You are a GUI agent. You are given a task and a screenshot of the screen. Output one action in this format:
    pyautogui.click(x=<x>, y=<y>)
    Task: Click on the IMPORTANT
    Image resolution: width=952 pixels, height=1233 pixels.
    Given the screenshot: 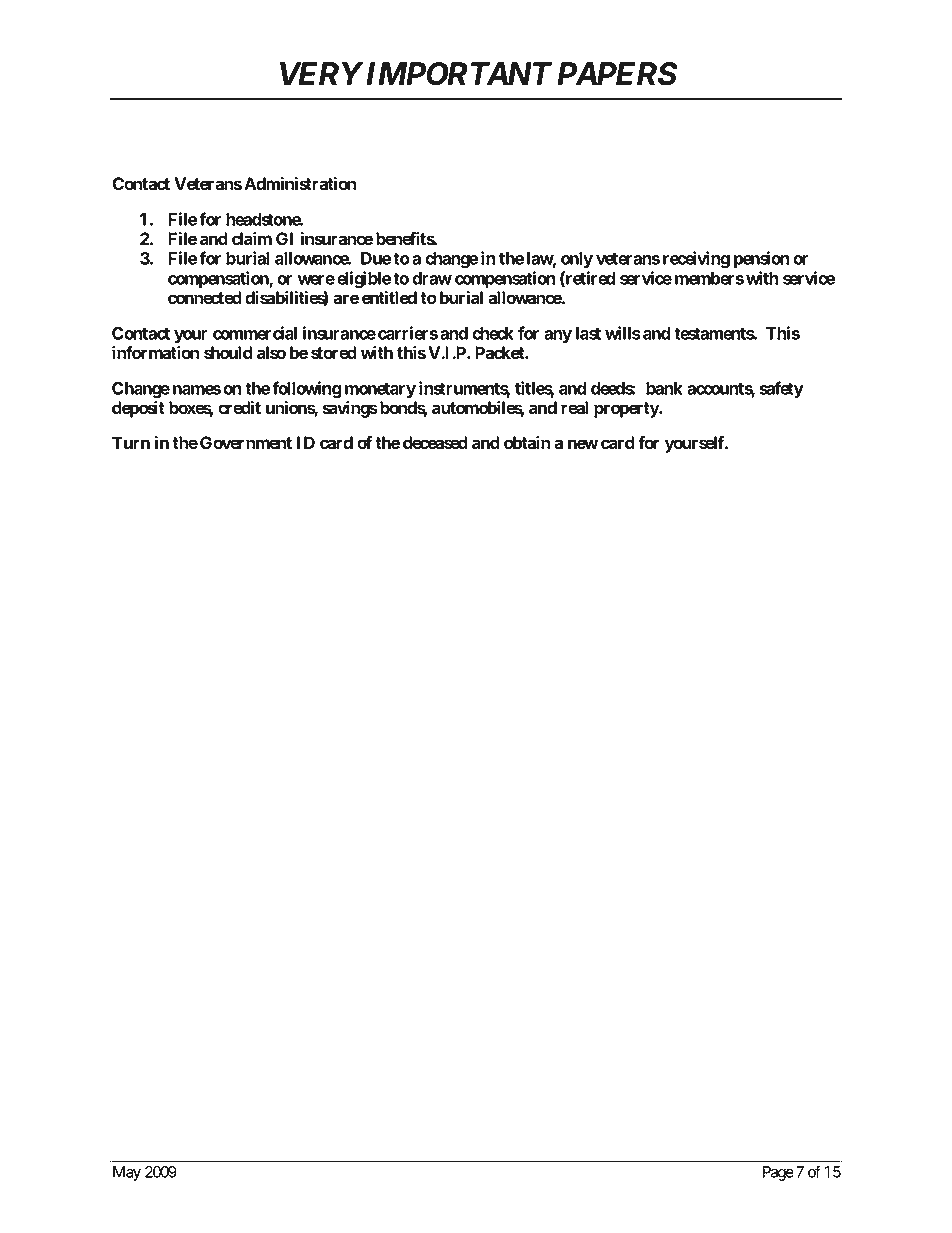 What is the action you would take?
    pyautogui.click(x=459, y=74)
